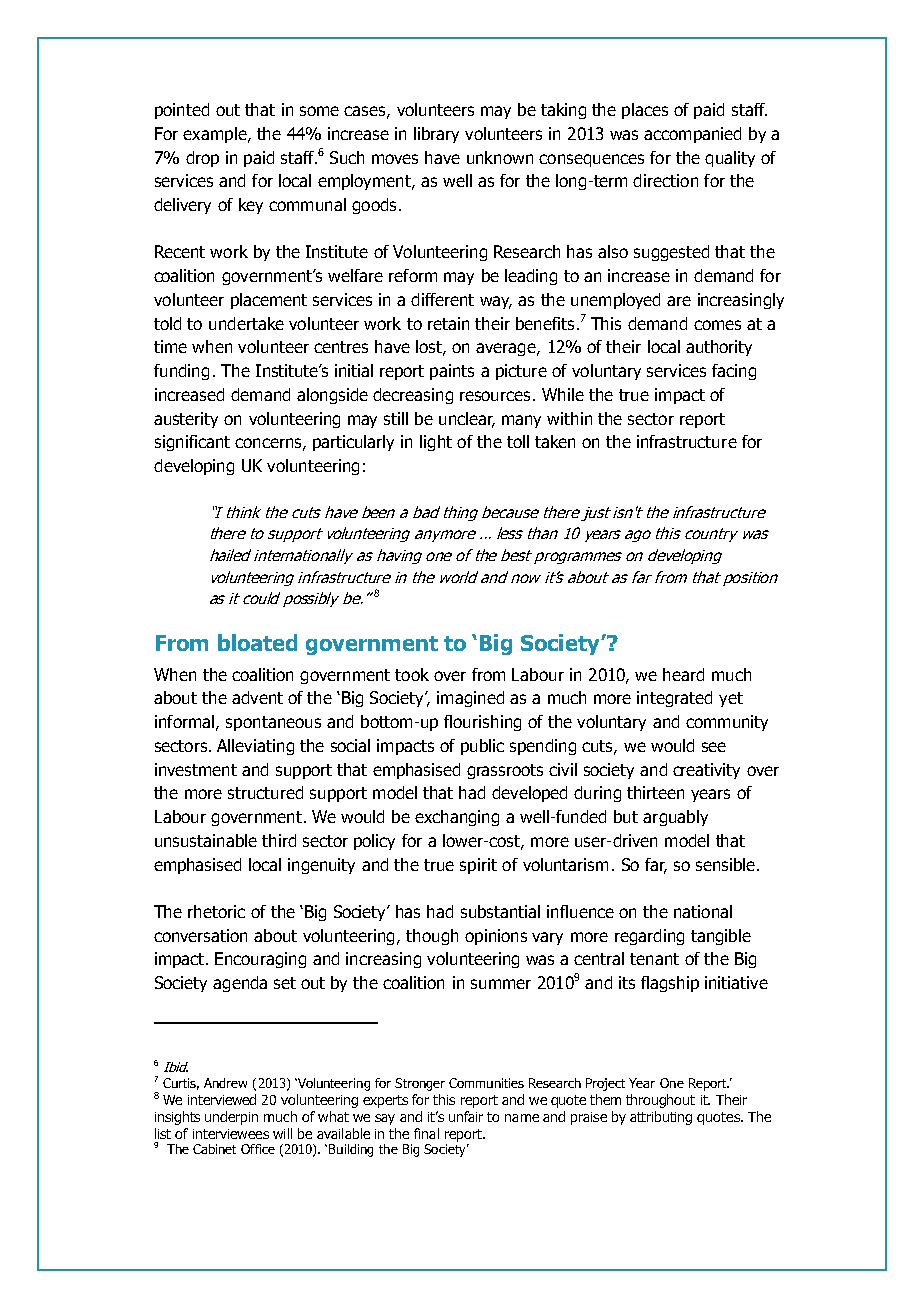 The height and width of the screenshot is (1308, 924). What do you see at coordinates (231, 1118) in the screenshot?
I see `underpin` at bounding box center [231, 1118].
